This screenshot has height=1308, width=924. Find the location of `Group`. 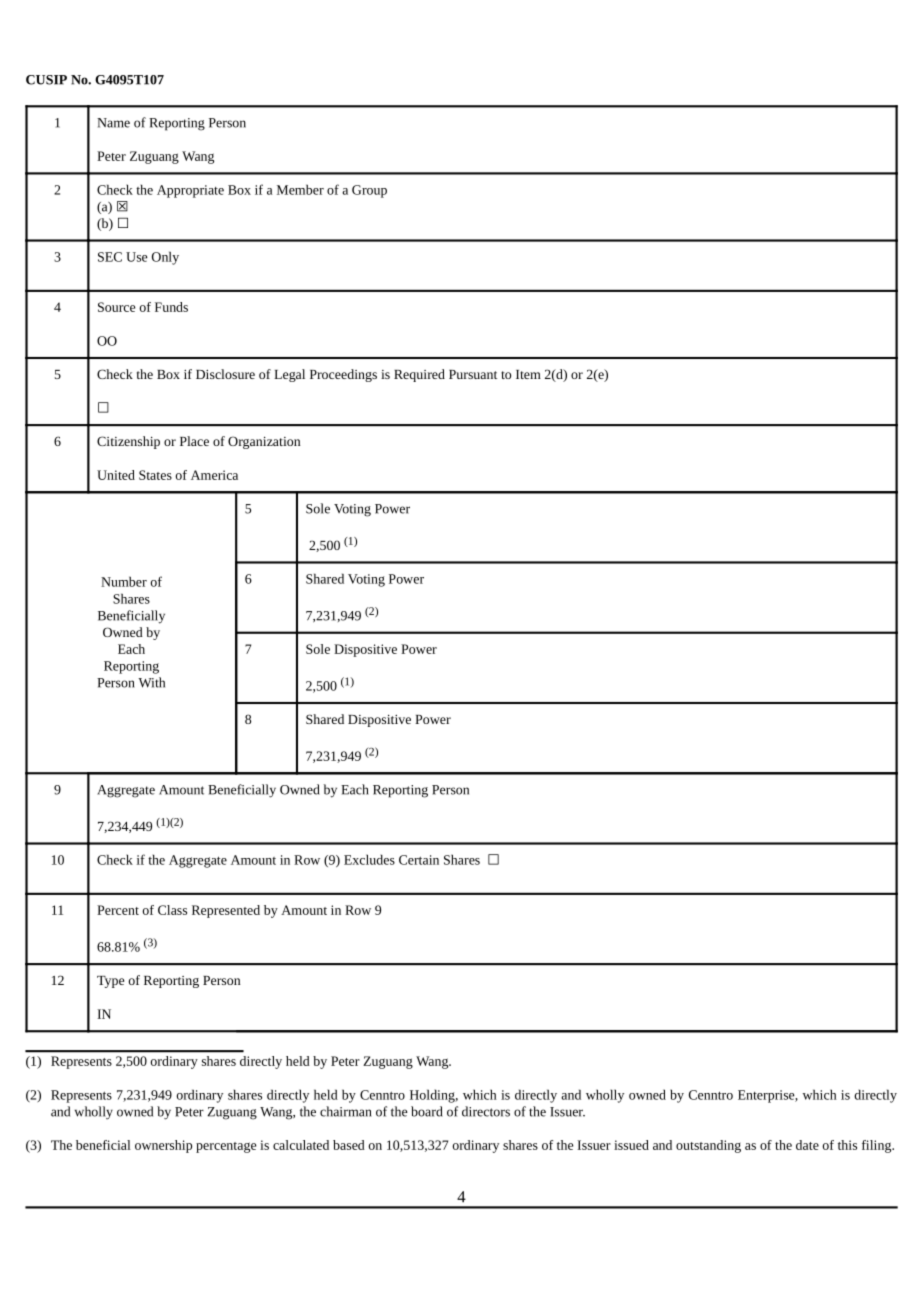

Group is located at coordinates (369, 191).
